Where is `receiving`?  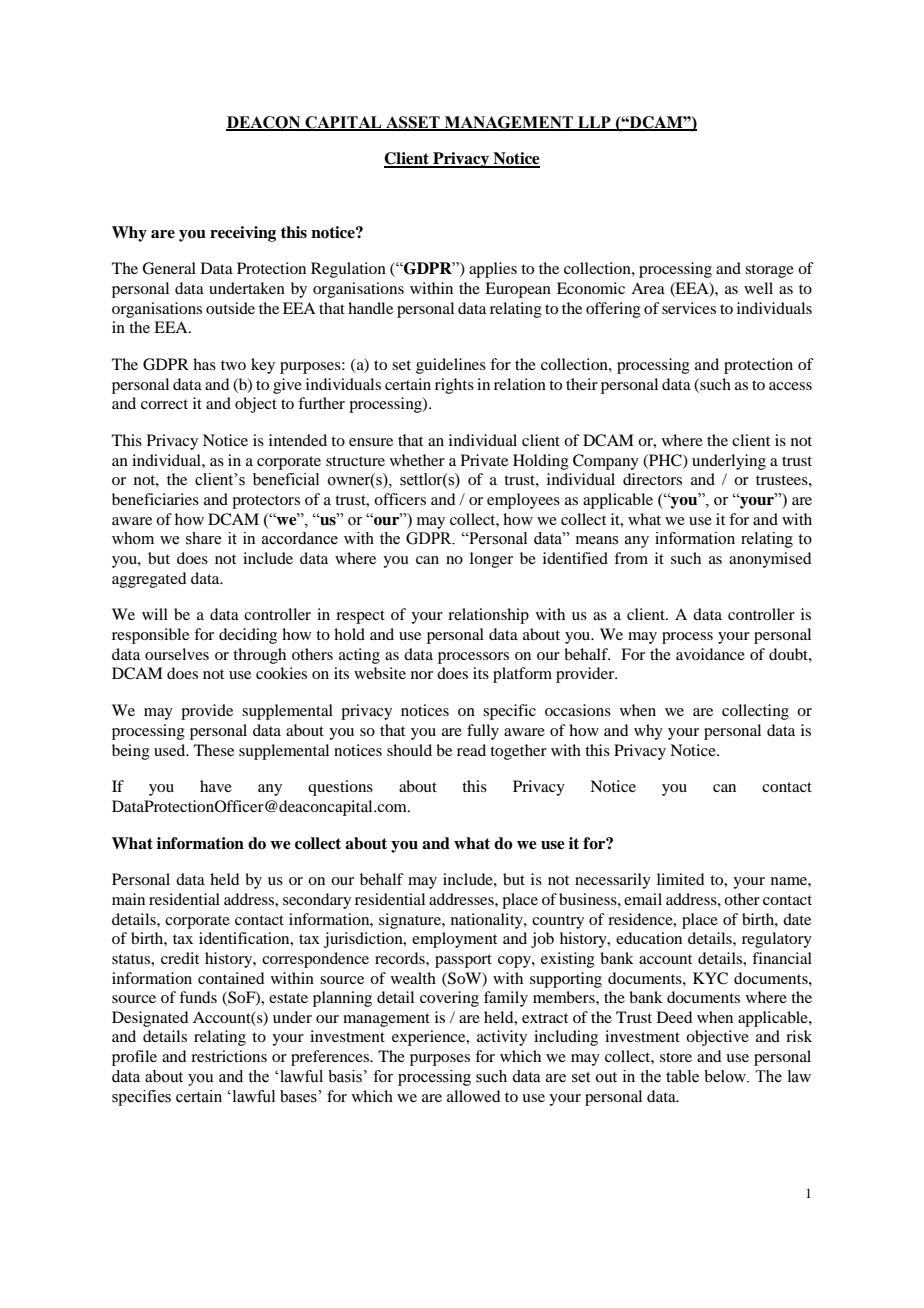
receiving is located at coordinates (243, 234).
